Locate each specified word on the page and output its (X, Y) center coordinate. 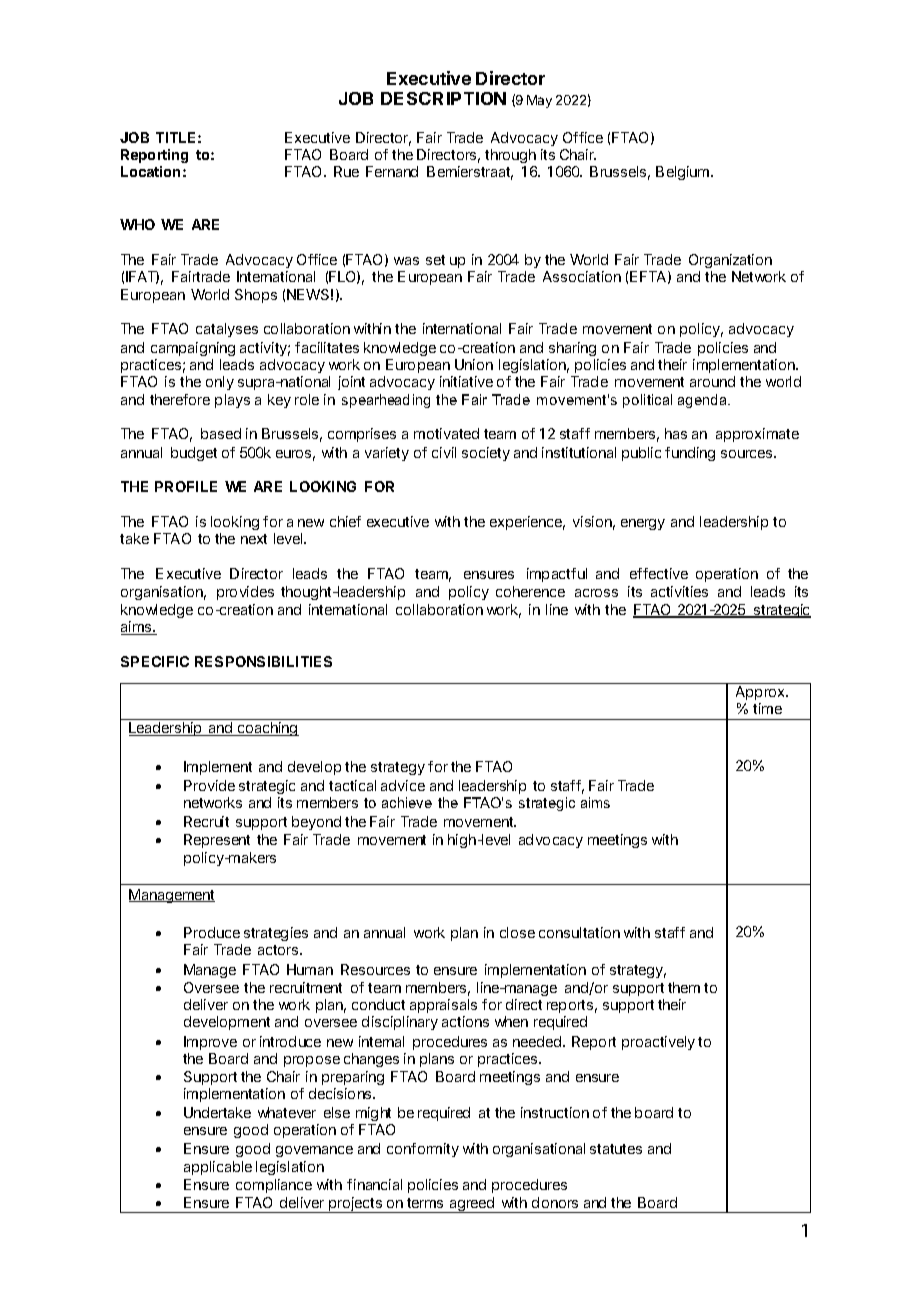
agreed (471, 1205)
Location (150, 171)
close (517, 932)
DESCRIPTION (443, 98)
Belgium (684, 173)
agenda (704, 401)
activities (679, 591)
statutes (616, 1149)
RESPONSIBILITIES (263, 661)
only (220, 383)
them (684, 987)
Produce (212, 932)
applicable (218, 1168)
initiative (466, 381)
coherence (530, 591)
